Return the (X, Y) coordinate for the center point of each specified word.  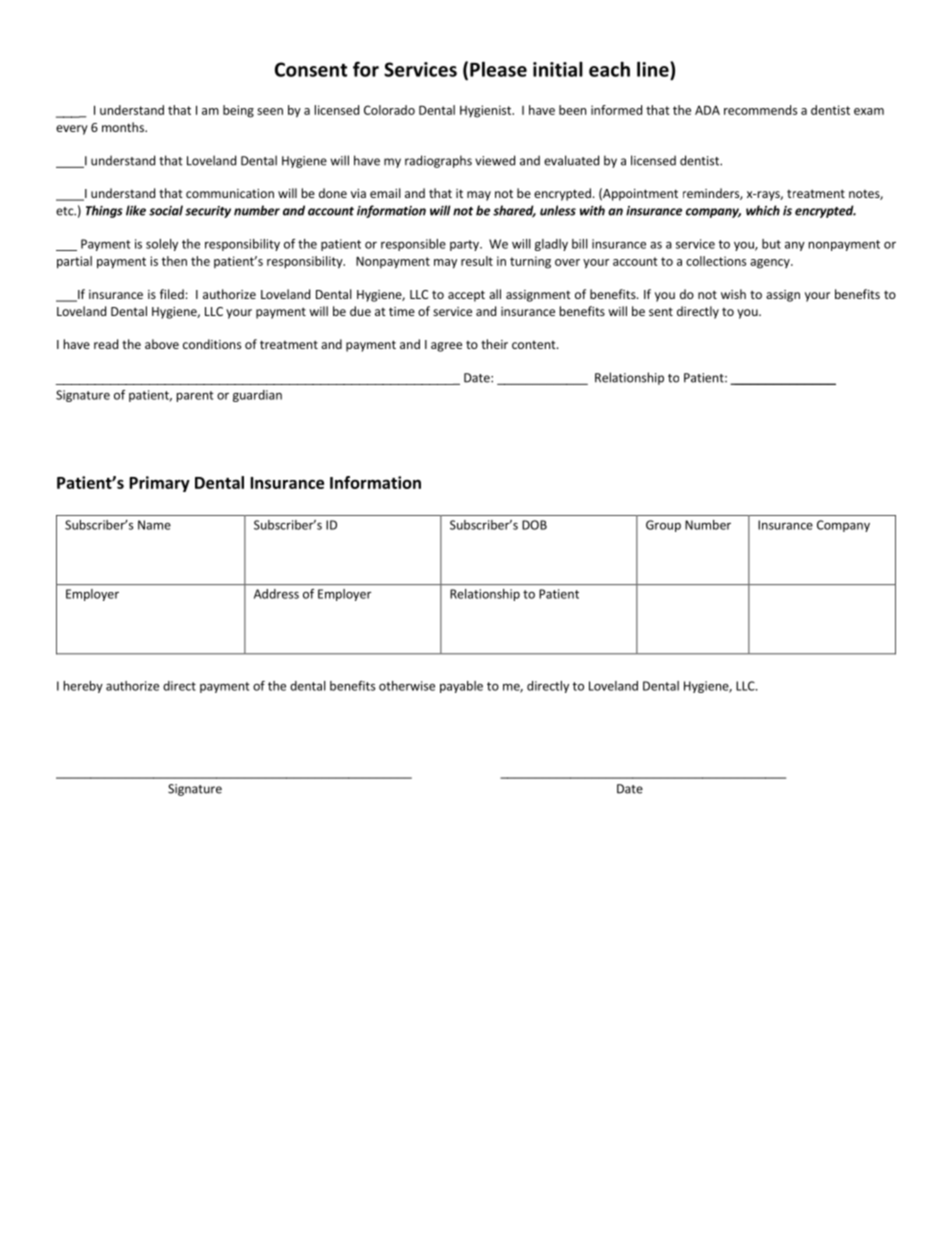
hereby (83, 687)
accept (466, 296)
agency (771, 264)
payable (461, 687)
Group (663, 526)
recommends (760, 110)
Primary (159, 484)
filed (172, 294)
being (238, 111)
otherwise (407, 686)
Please (498, 69)
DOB (534, 525)
